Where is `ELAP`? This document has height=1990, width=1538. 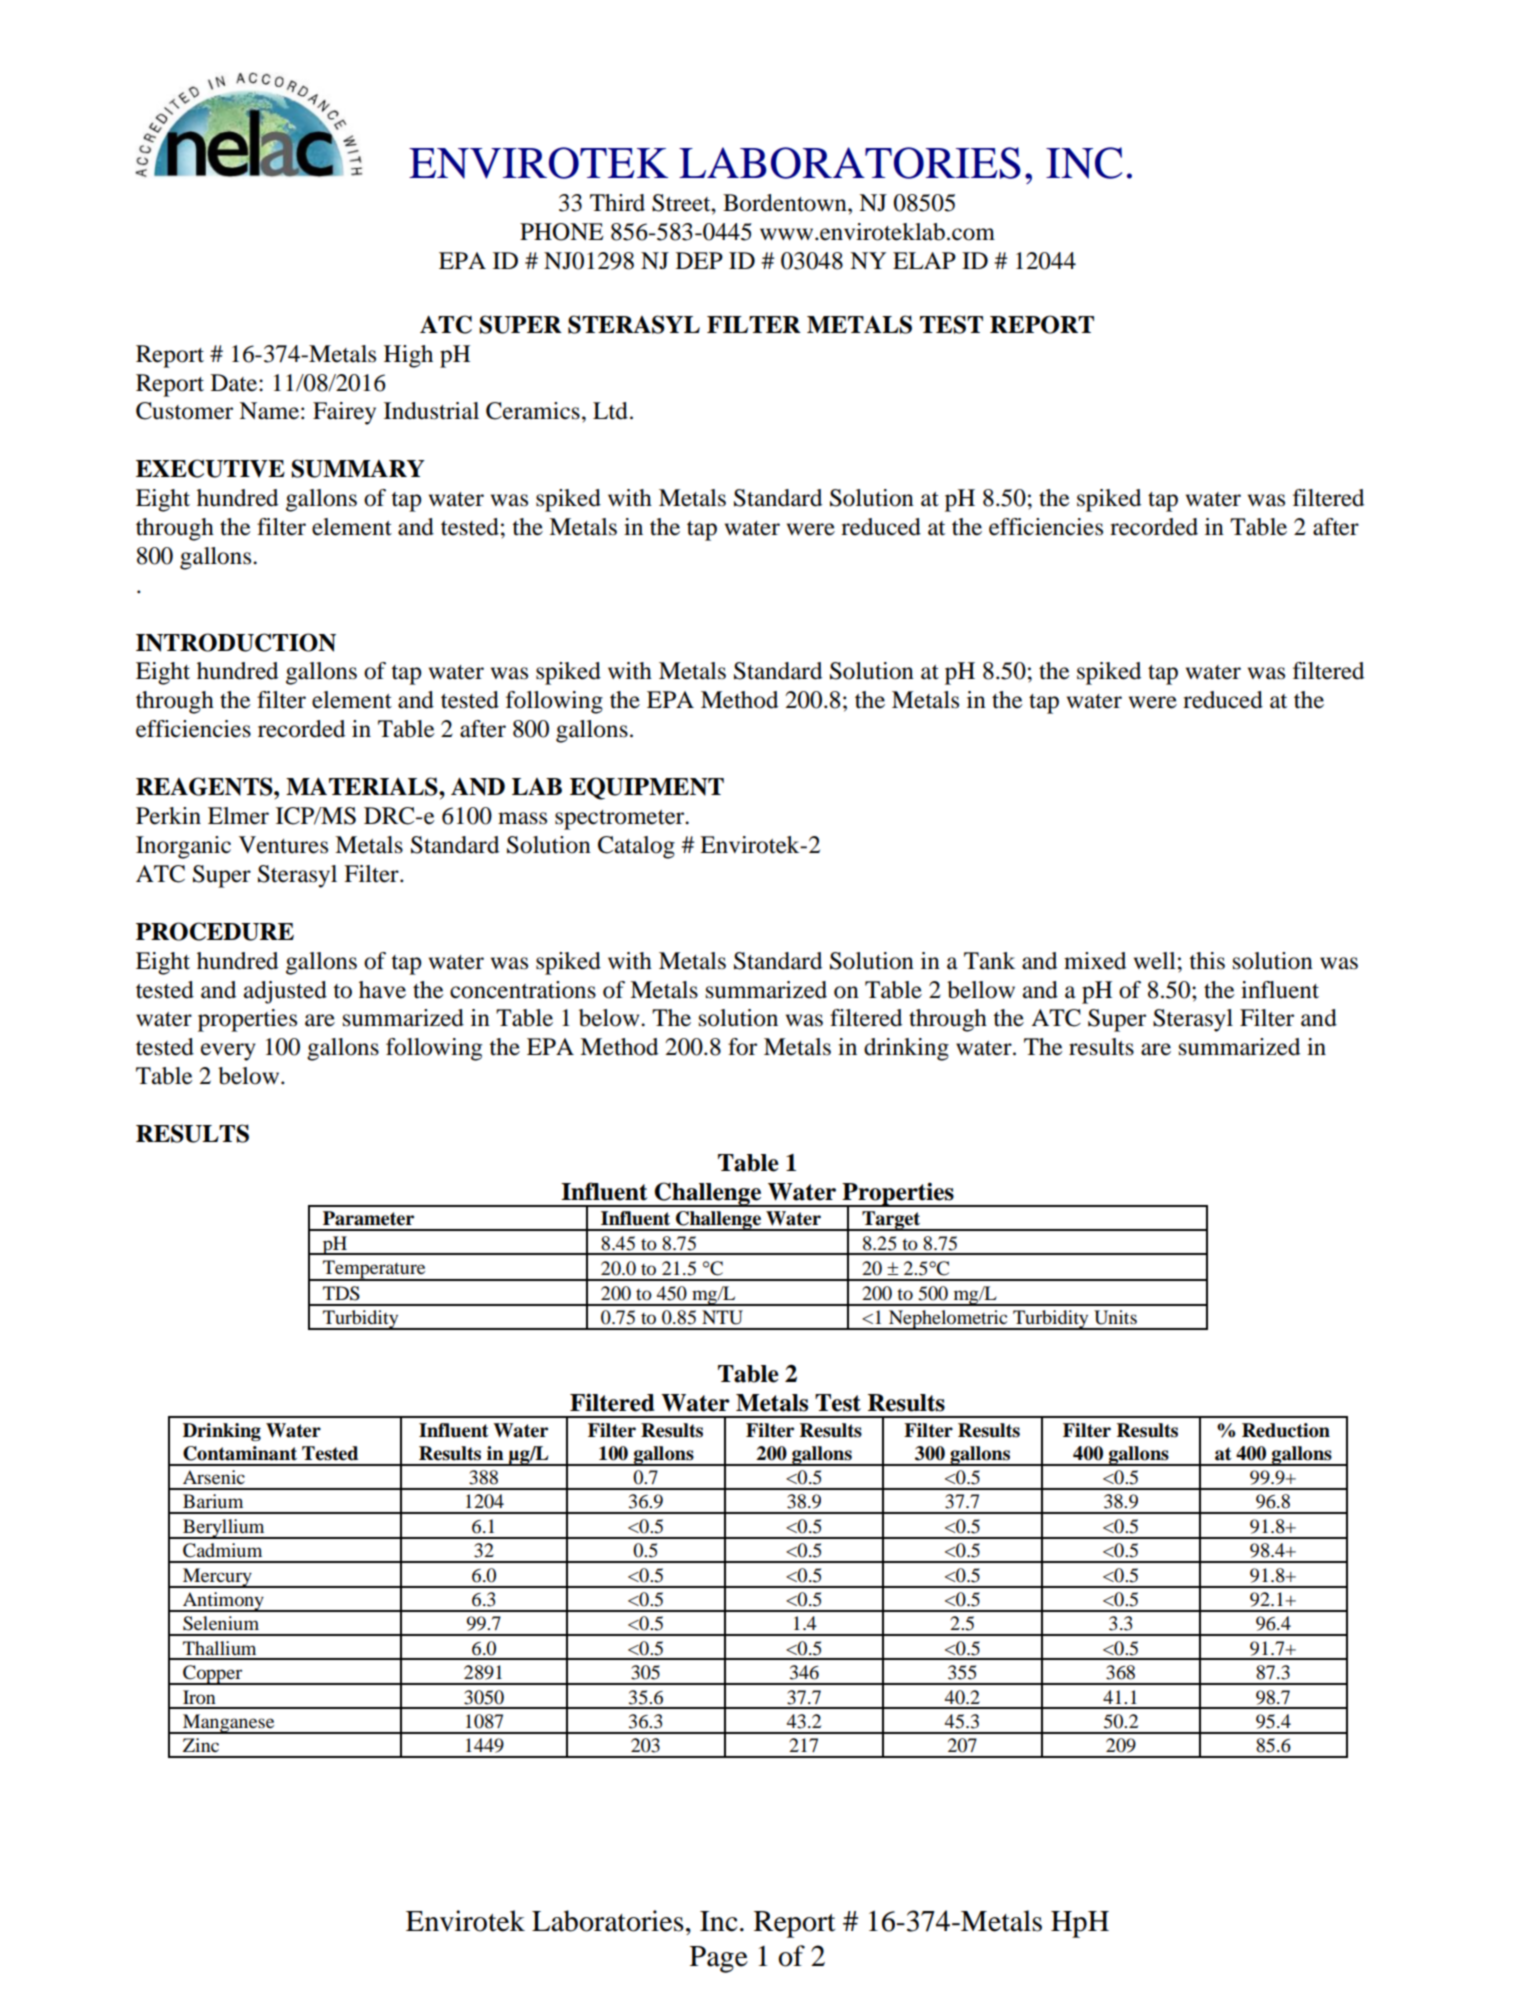
ELAP is located at coordinates (924, 260).
